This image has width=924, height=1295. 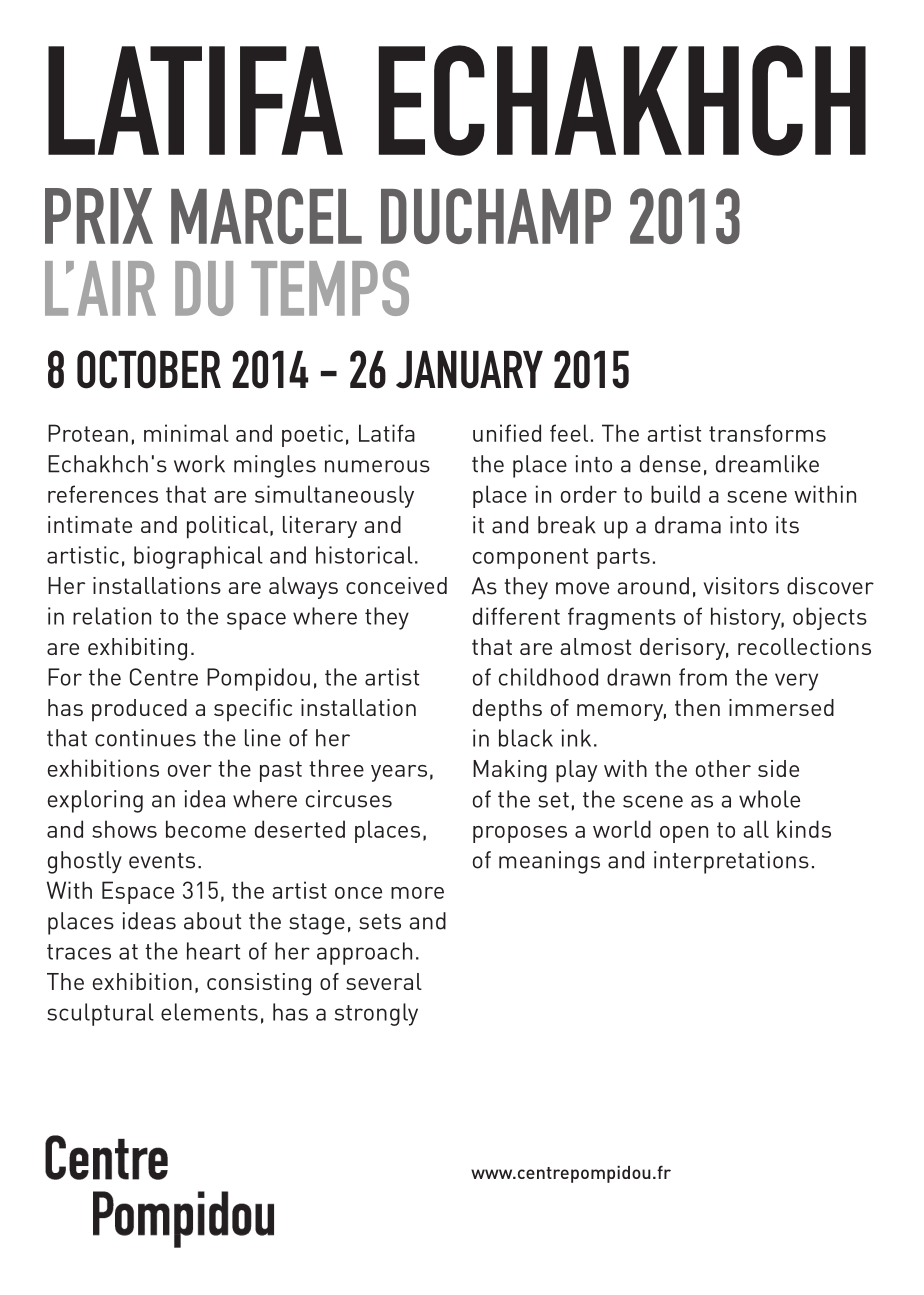 What do you see at coordinates (516, 616) in the image?
I see `different` at bounding box center [516, 616].
